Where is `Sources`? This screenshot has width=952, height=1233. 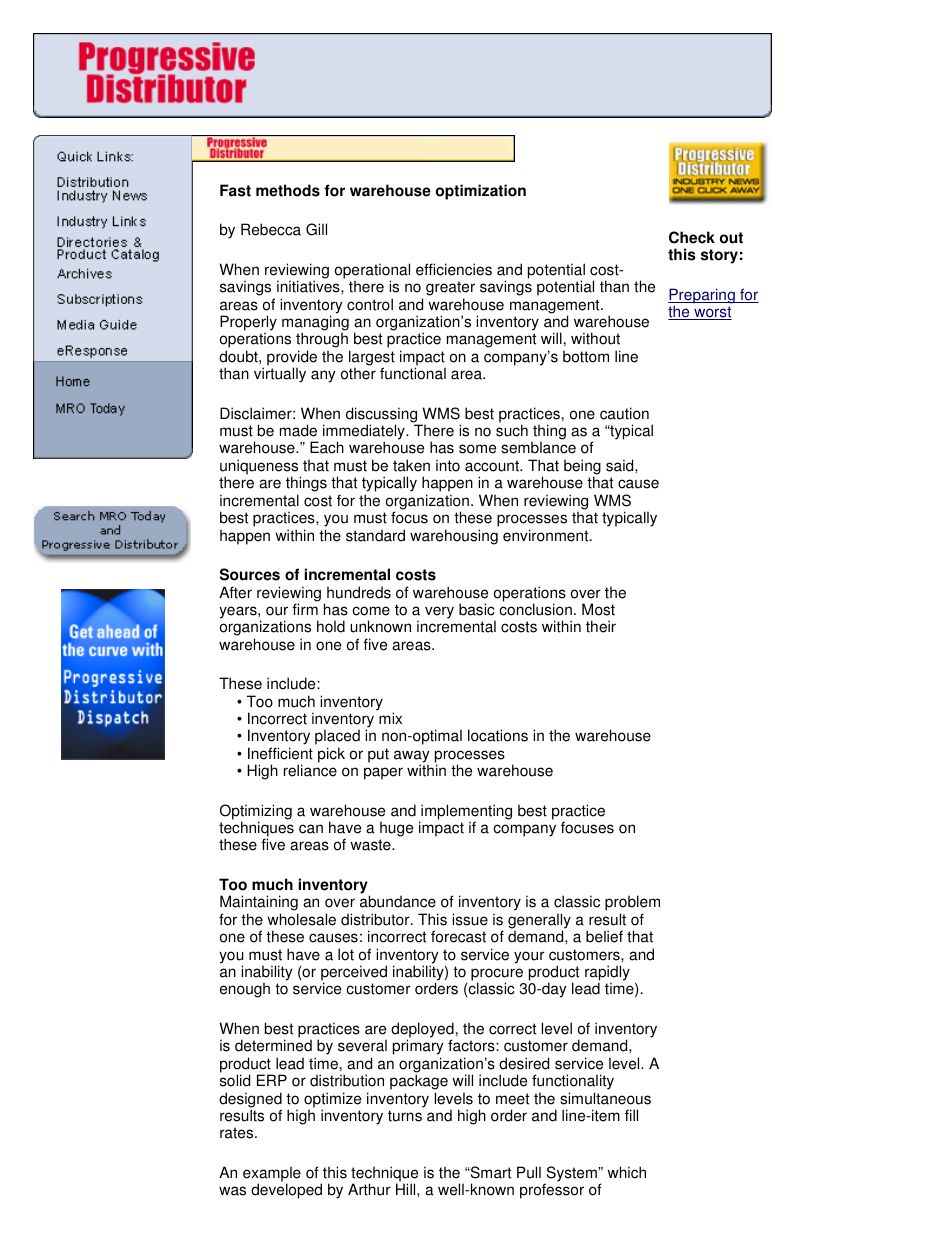
Sources is located at coordinates (250, 574).
